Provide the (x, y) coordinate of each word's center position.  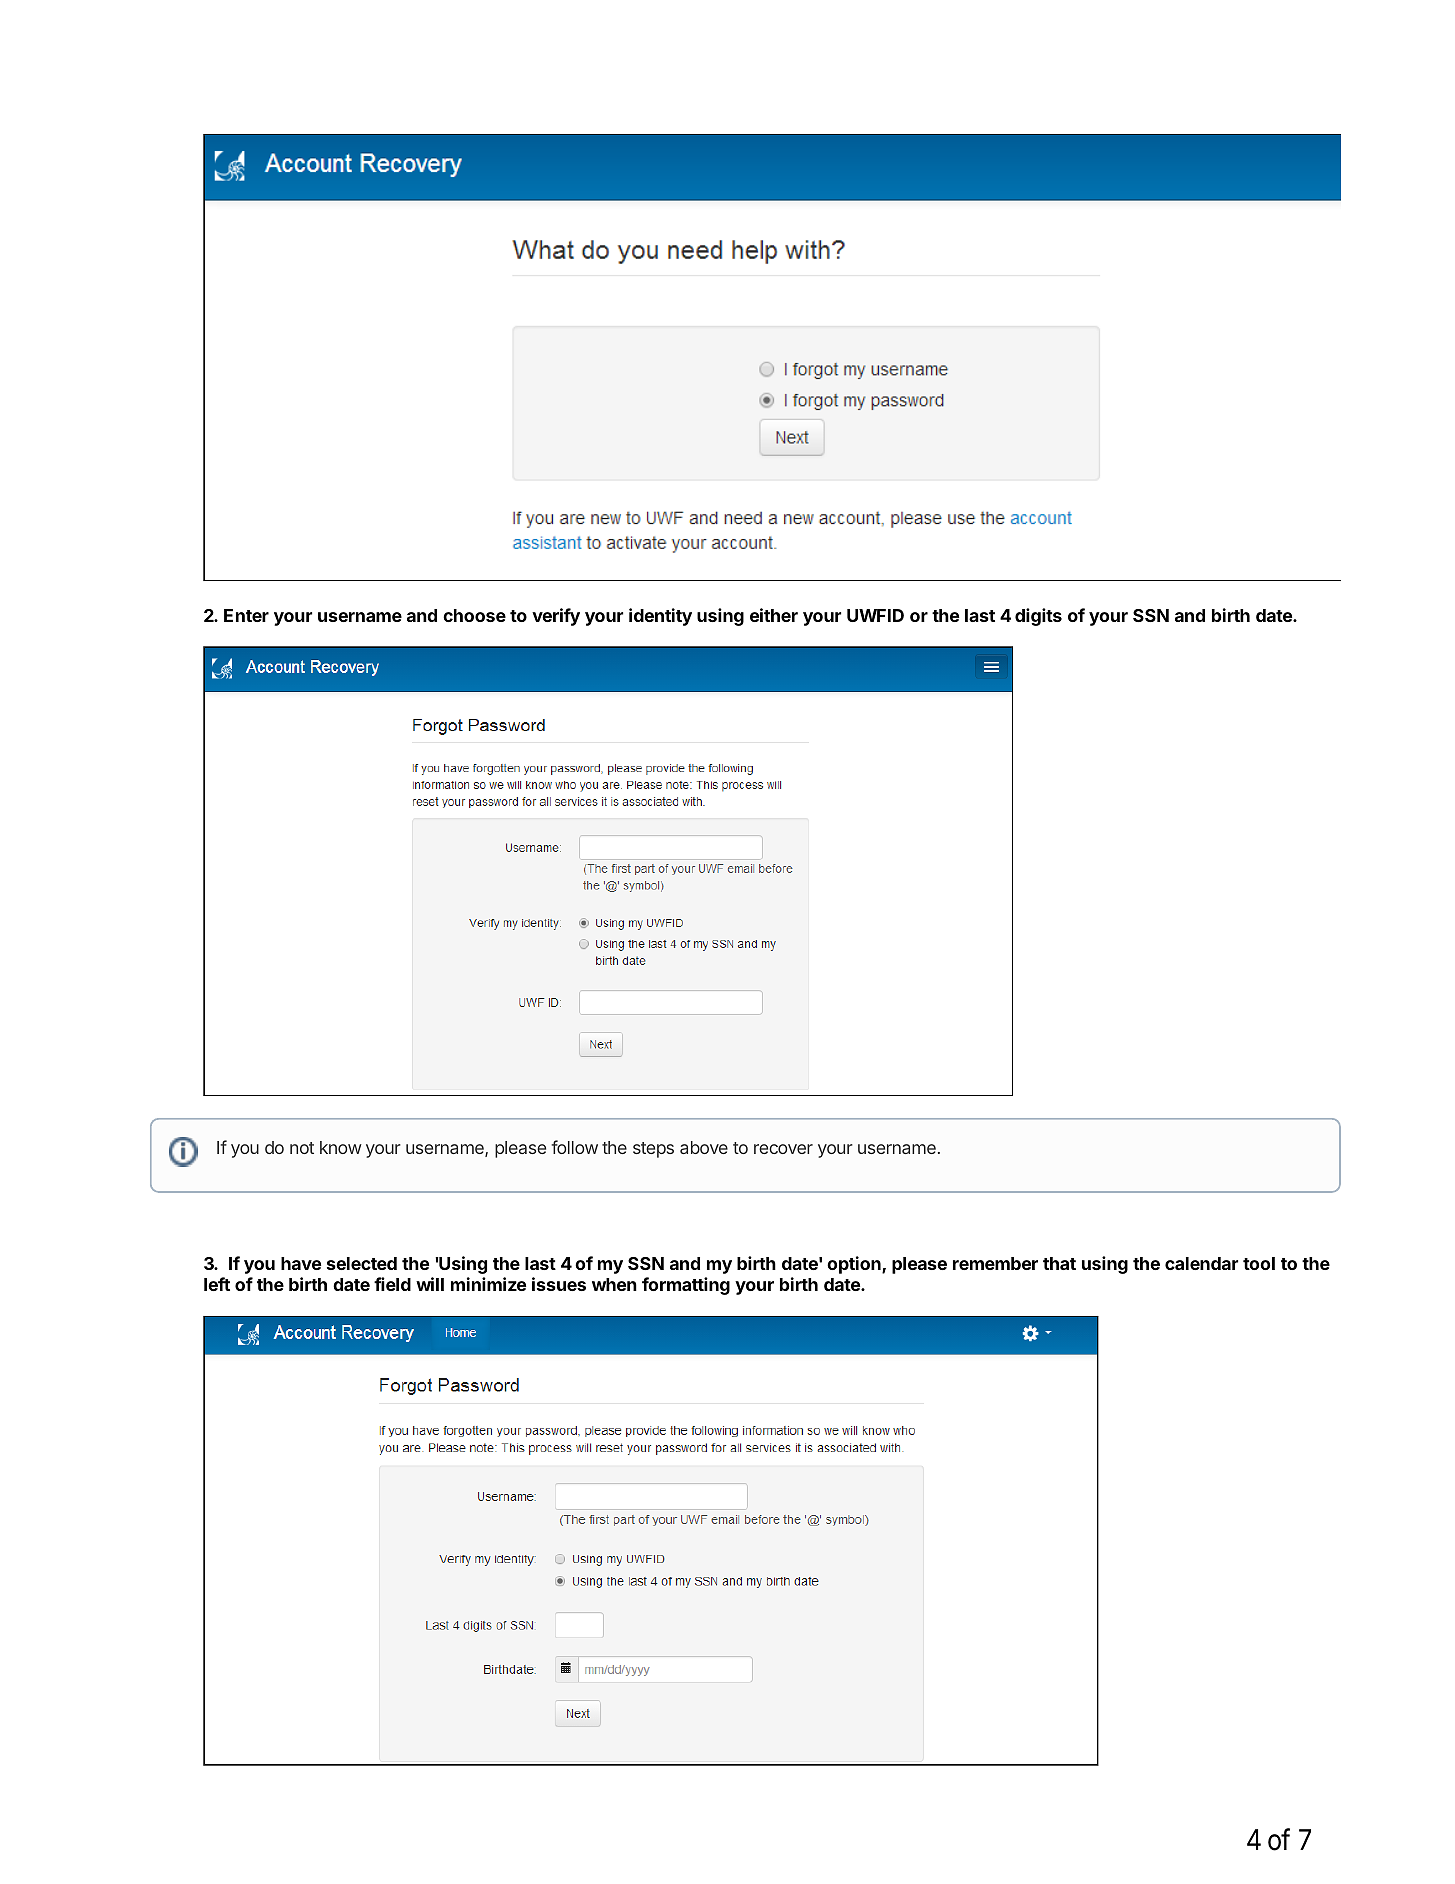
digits (1038, 617)
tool (1259, 1263)
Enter (246, 615)
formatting (686, 1286)
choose (474, 615)
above (704, 1147)
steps (653, 1150)
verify (556, 617)
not (302, 1148)
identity (660, 617)
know (341, 1147)
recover (783, 1149)
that (1059, 1263)
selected (362, 1263)
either (774, 615)
